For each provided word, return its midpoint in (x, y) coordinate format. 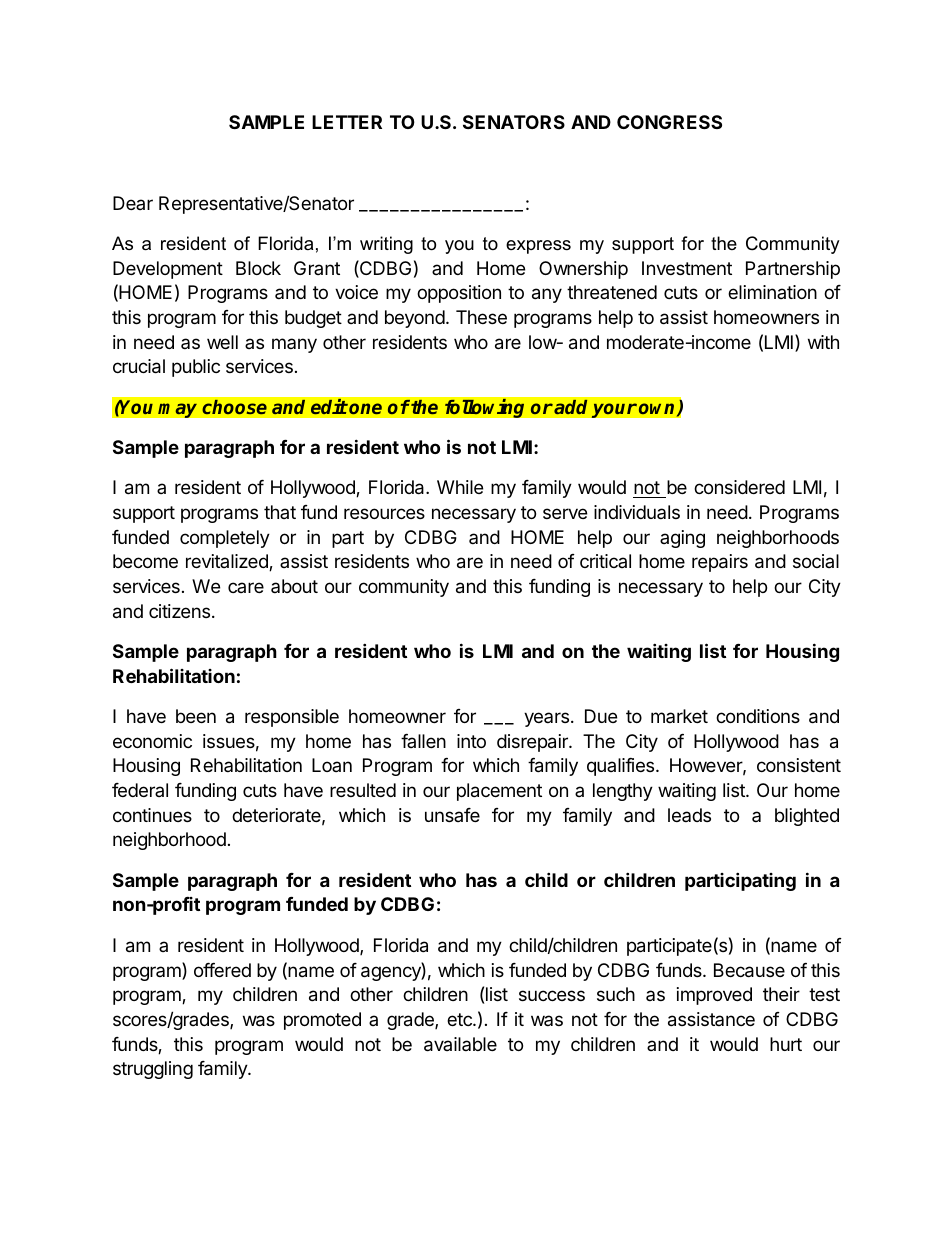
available (460, 1044)
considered (739, 487)
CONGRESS (669, 122)
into (471, 741)
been (196, 716)
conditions (758, 716)
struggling (153, 1070)
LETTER (347, 122)
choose (234, 407)
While (460, 487)
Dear (133, 203)
